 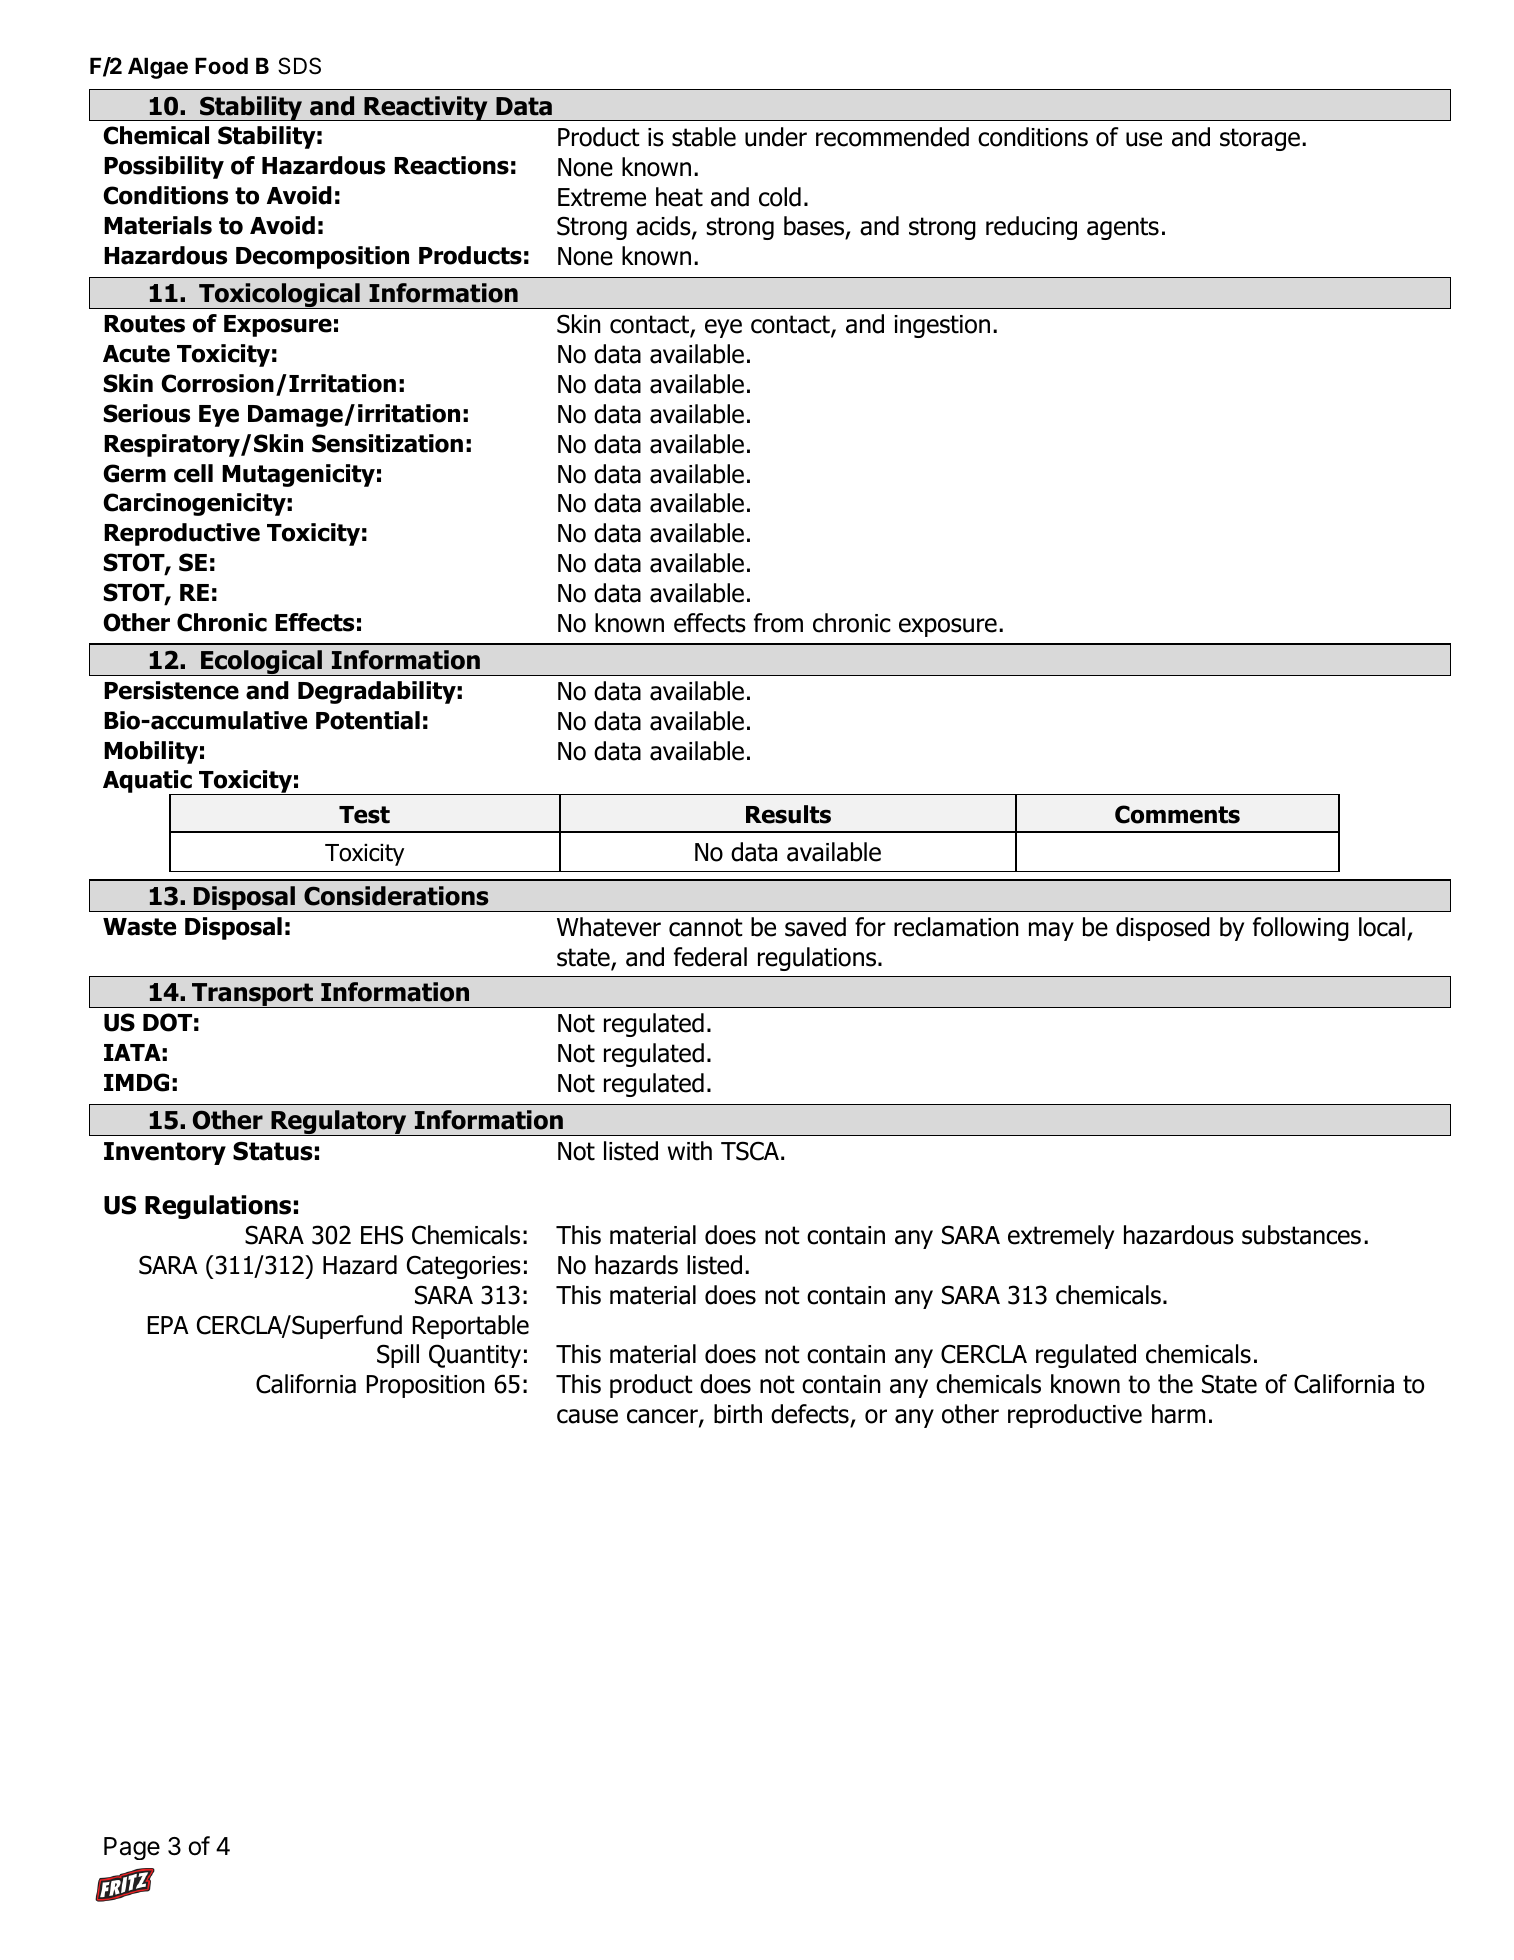 I want to click on Page, so click(x=132, y=1848).
